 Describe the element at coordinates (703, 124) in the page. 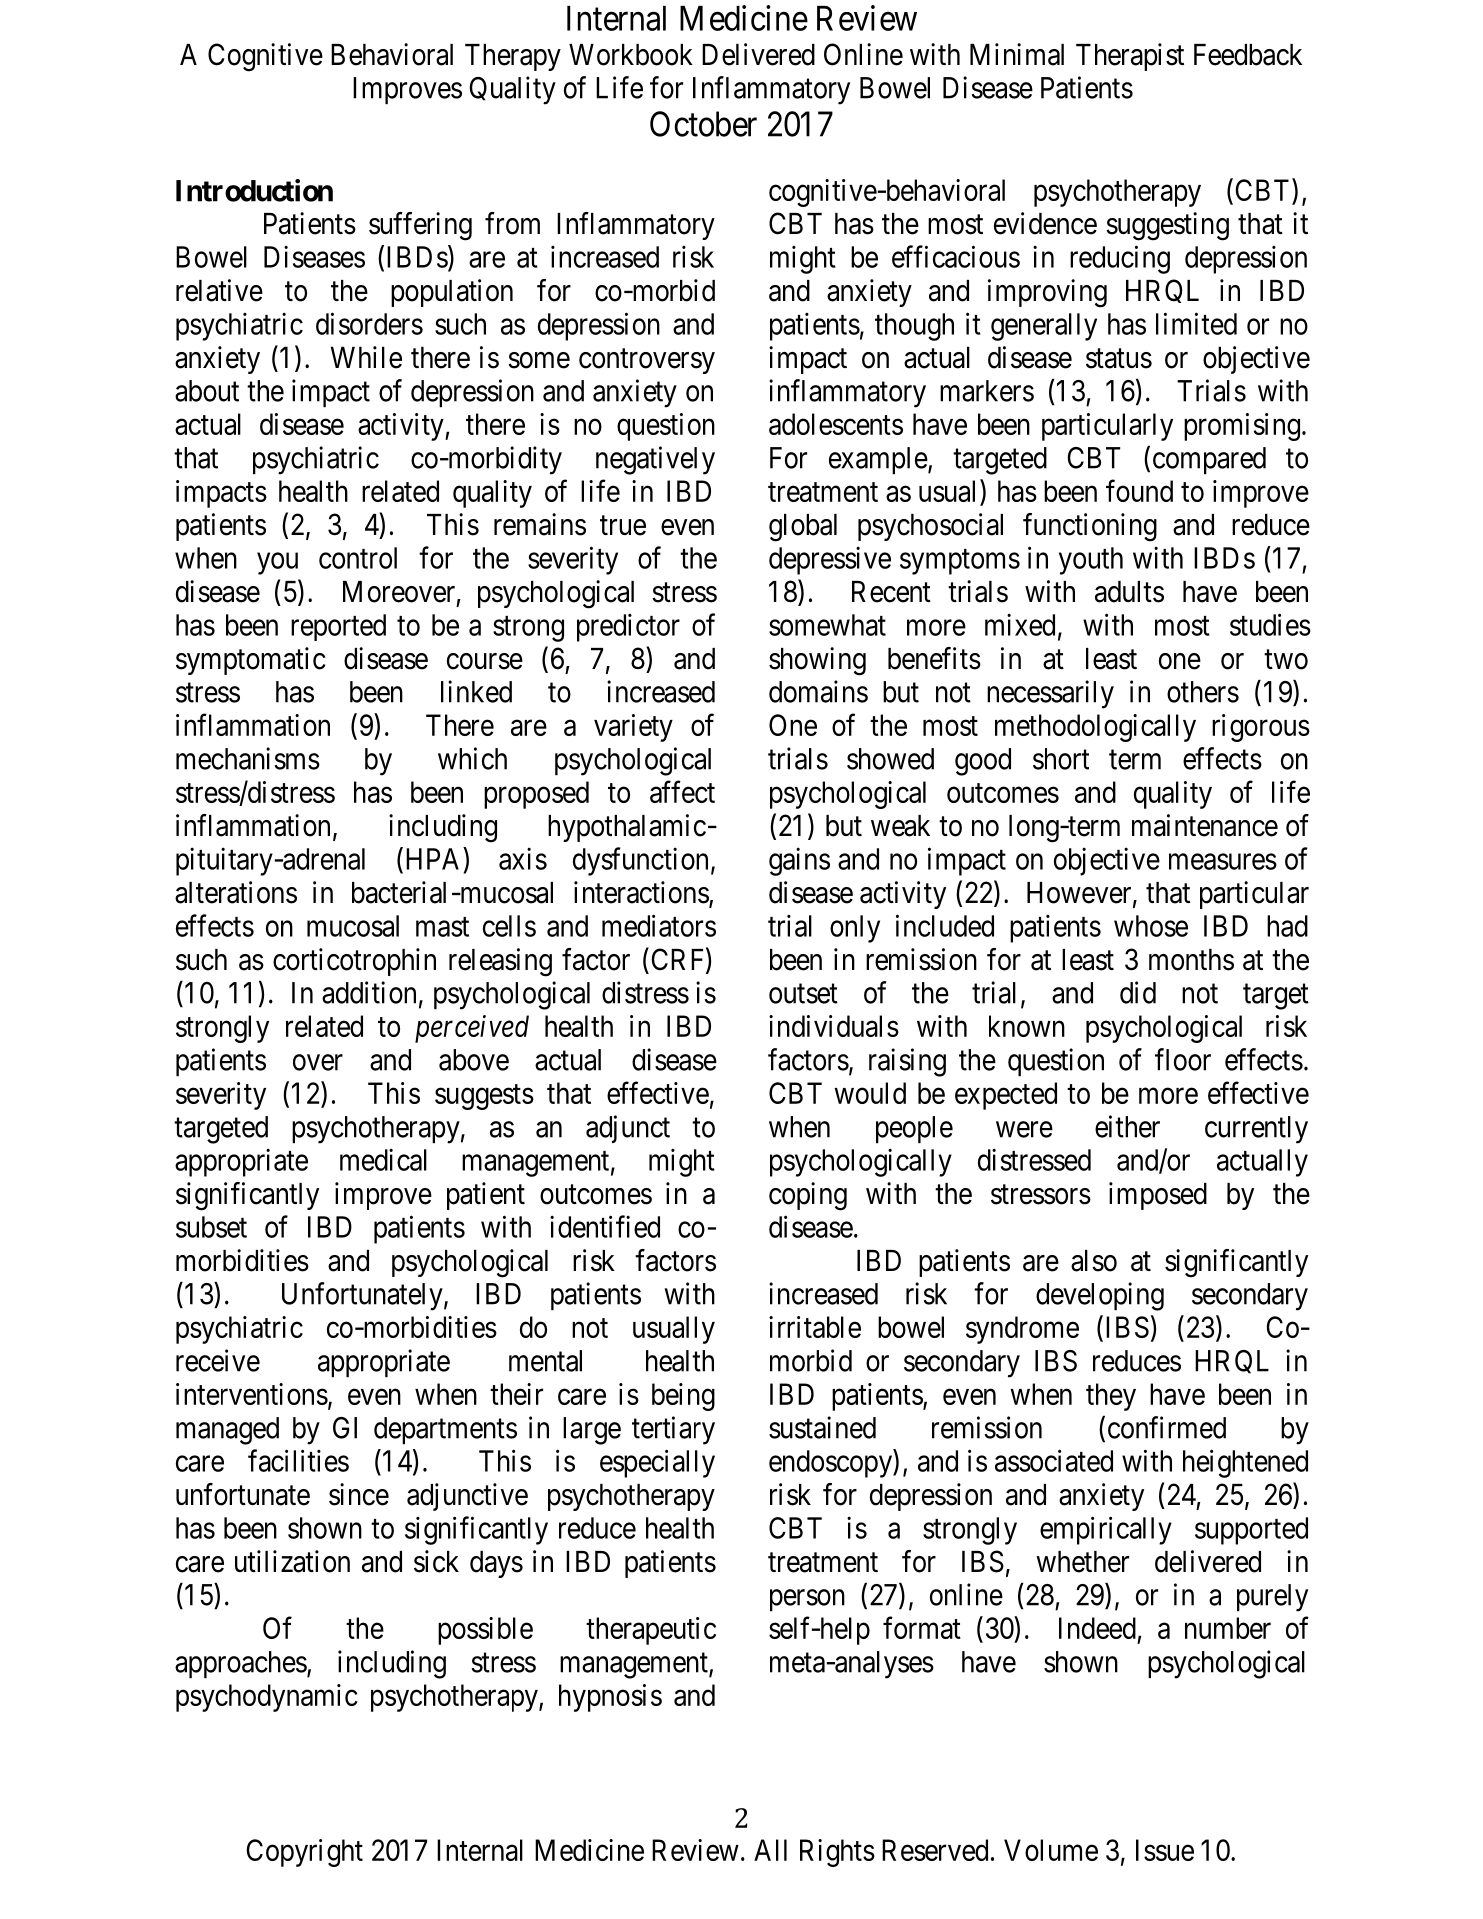

I see `October` at that location.
